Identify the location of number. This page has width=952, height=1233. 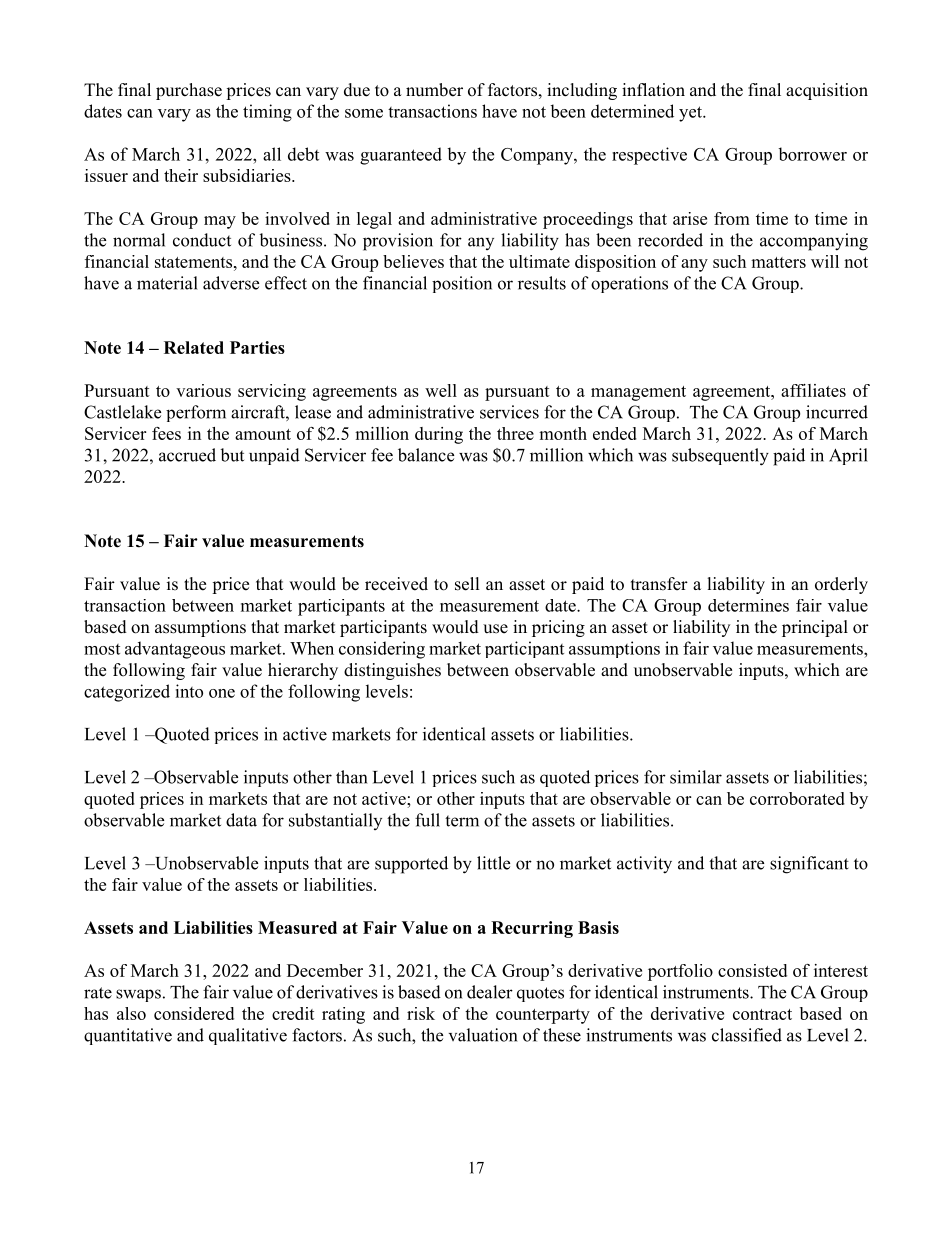
(434, 90).
